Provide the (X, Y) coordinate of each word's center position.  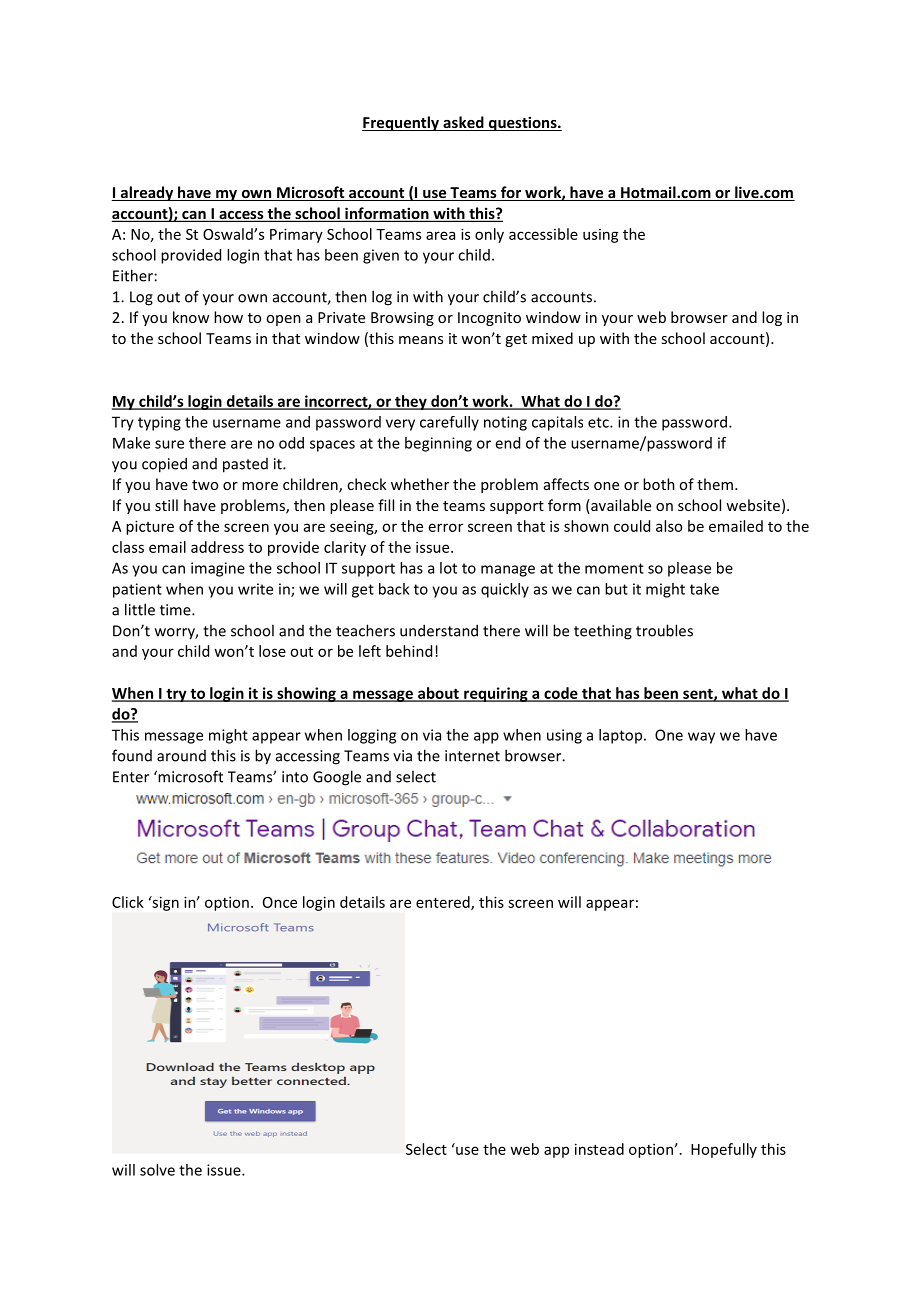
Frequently (401, 123)
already (147, 193)
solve (157, 1170)
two (205, 485)
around (181, 756)
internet (472, 756)
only (489, 235)
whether (420, 484)
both (659, 484)
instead (599, 1149)
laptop (622, 736)
